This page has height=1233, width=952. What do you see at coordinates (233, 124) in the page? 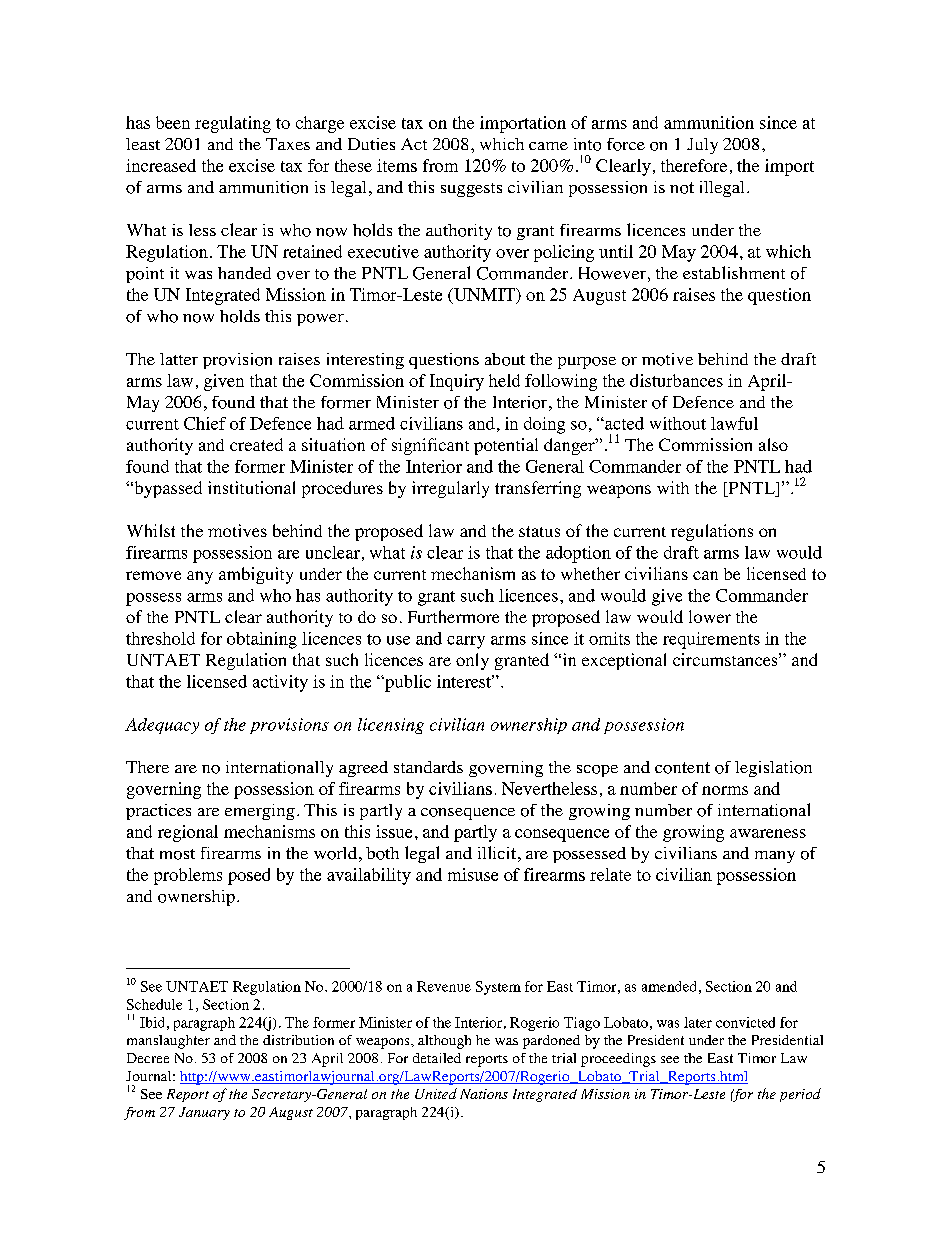
I see `regulating` at bounding box center [233, 124].
